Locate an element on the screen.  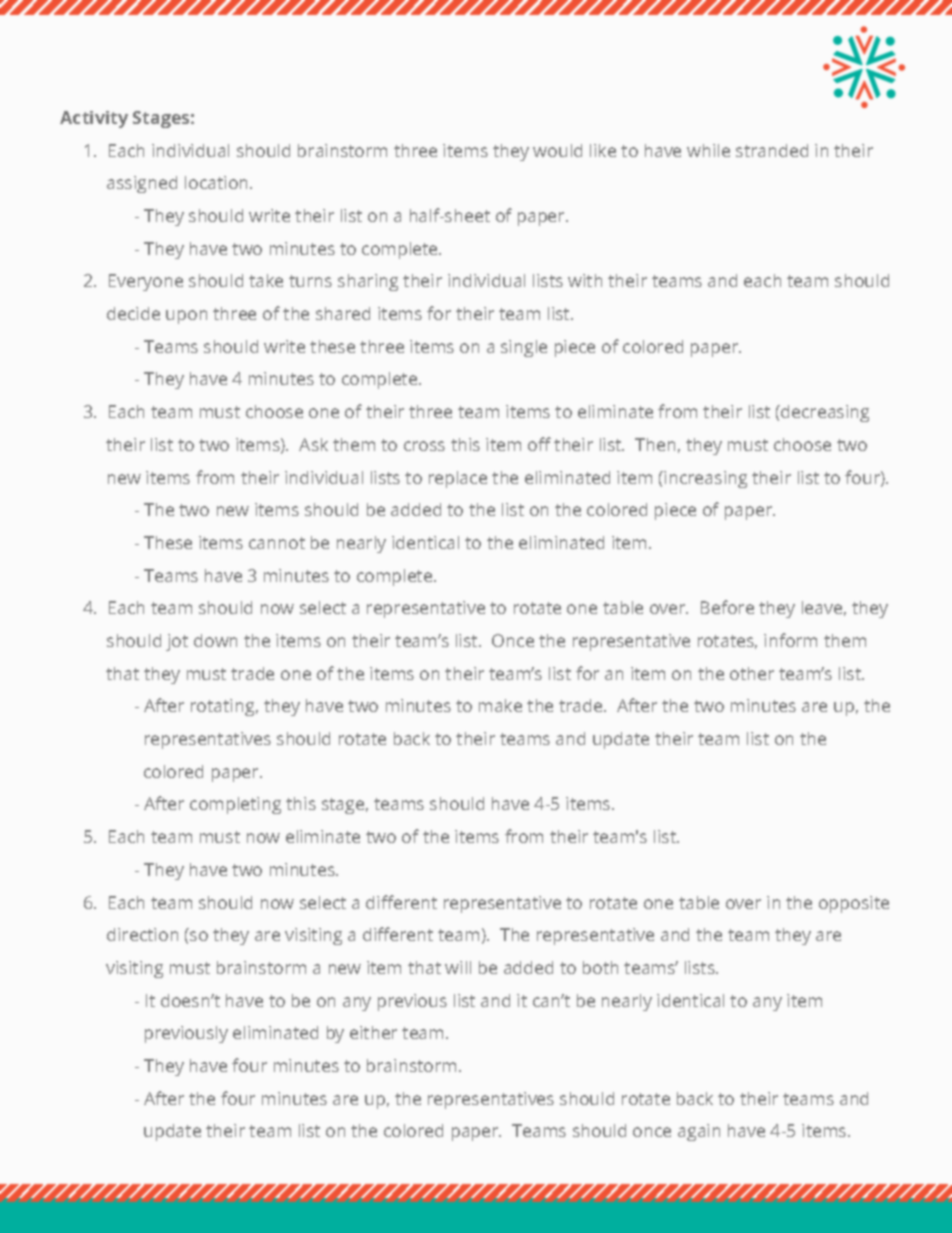
will is located at coordinates (458, 967).
